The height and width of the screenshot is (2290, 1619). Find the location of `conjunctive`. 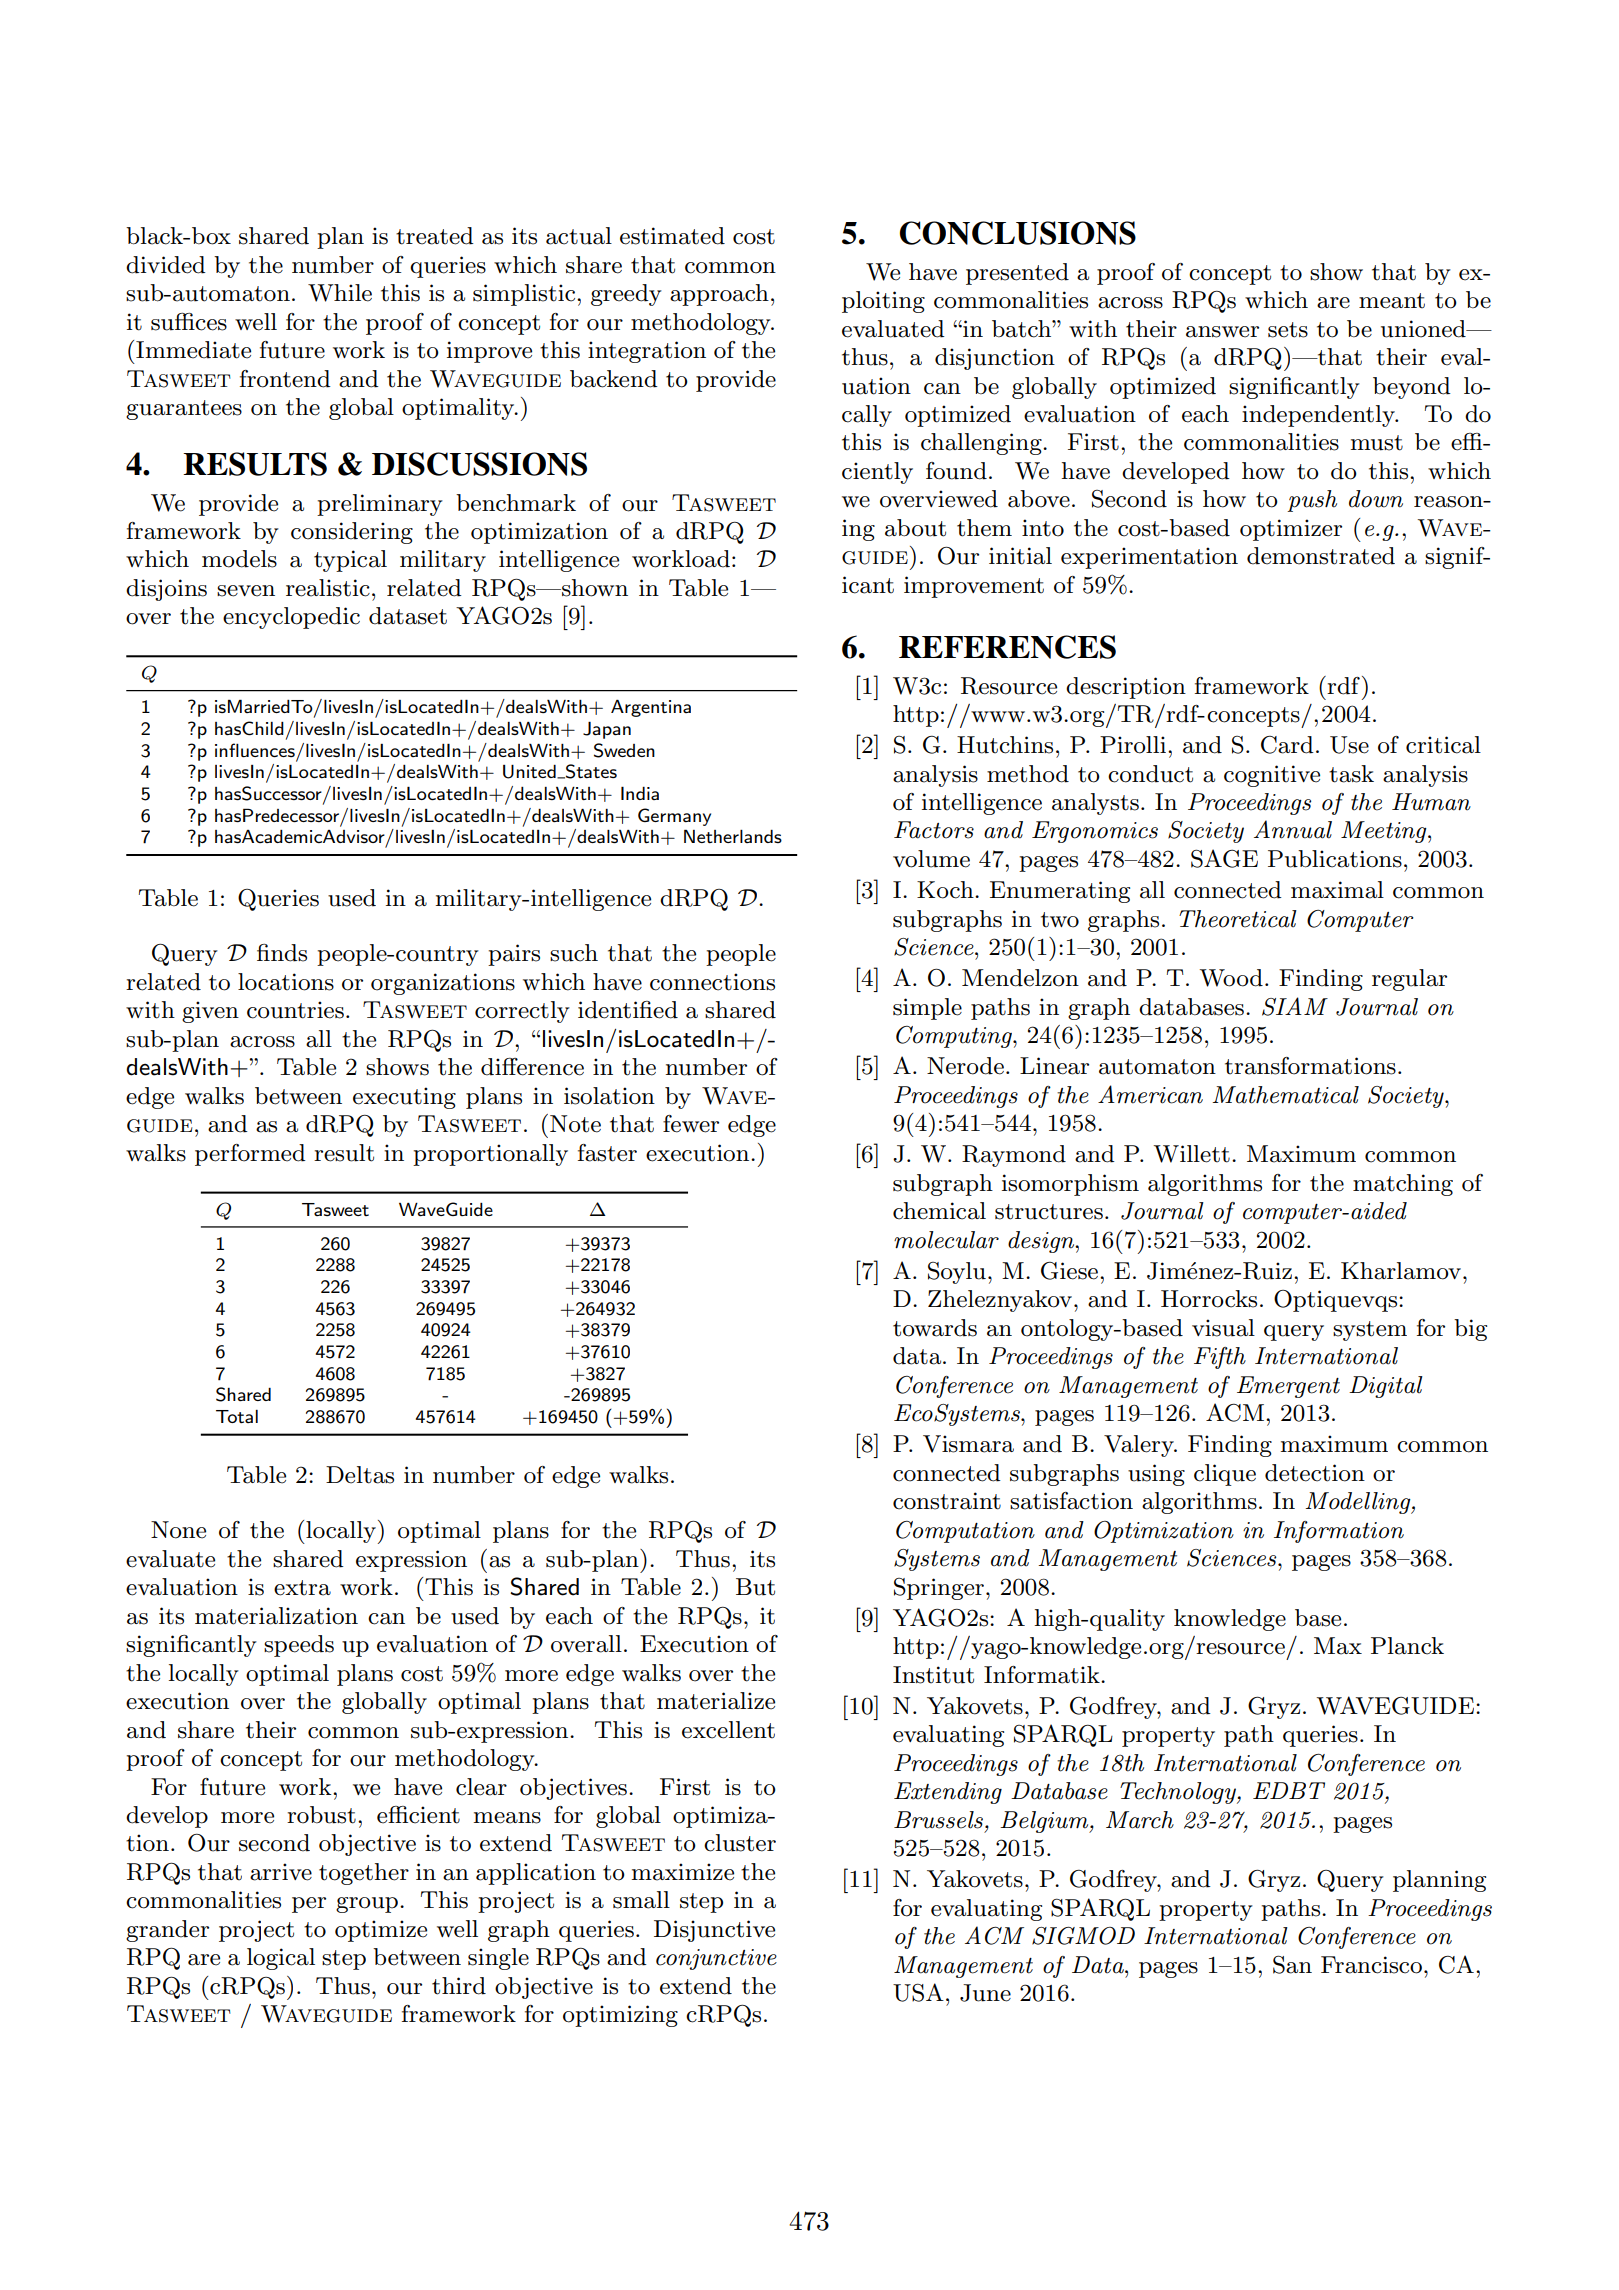

conjunctive is located at coordinates (716, 1959).
